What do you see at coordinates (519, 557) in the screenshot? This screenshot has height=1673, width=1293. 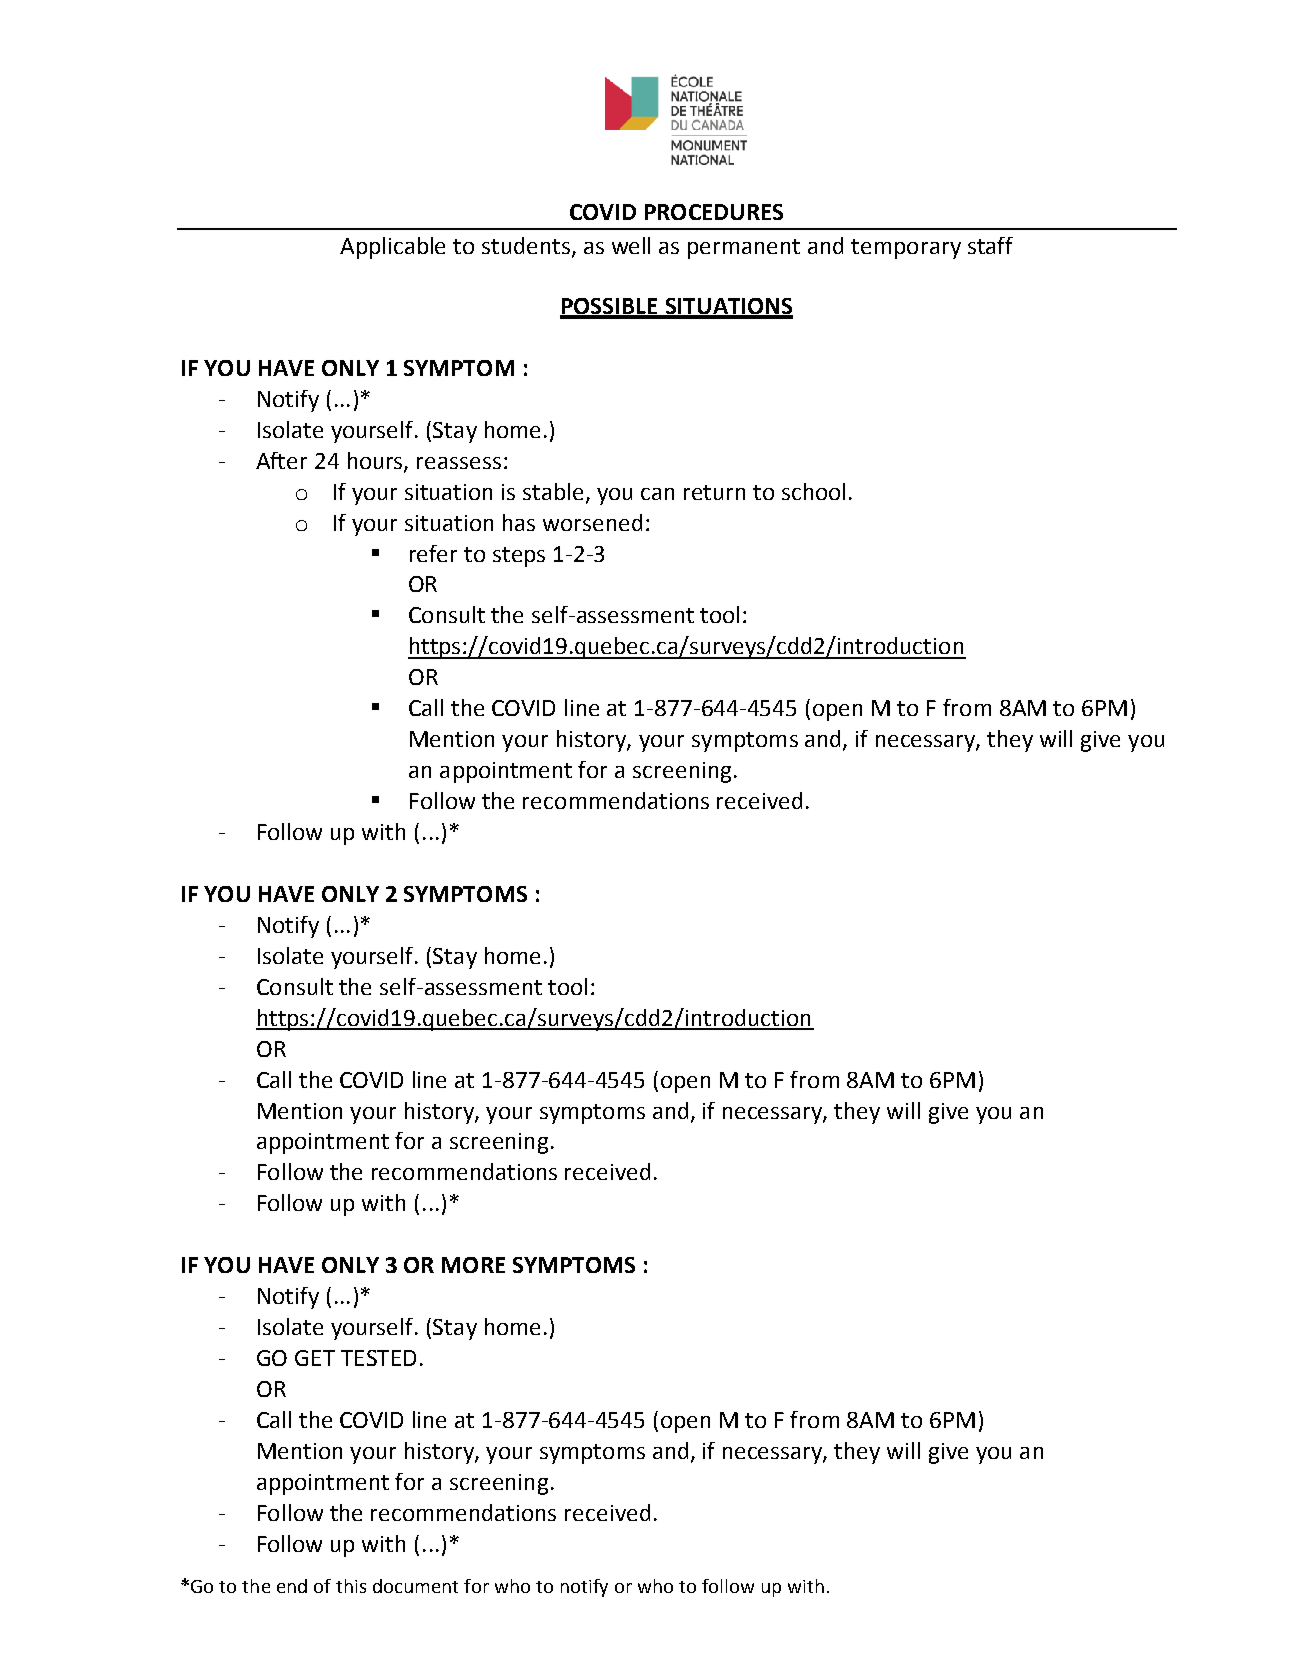 I see `steps` at bounding box center [519, 557].
